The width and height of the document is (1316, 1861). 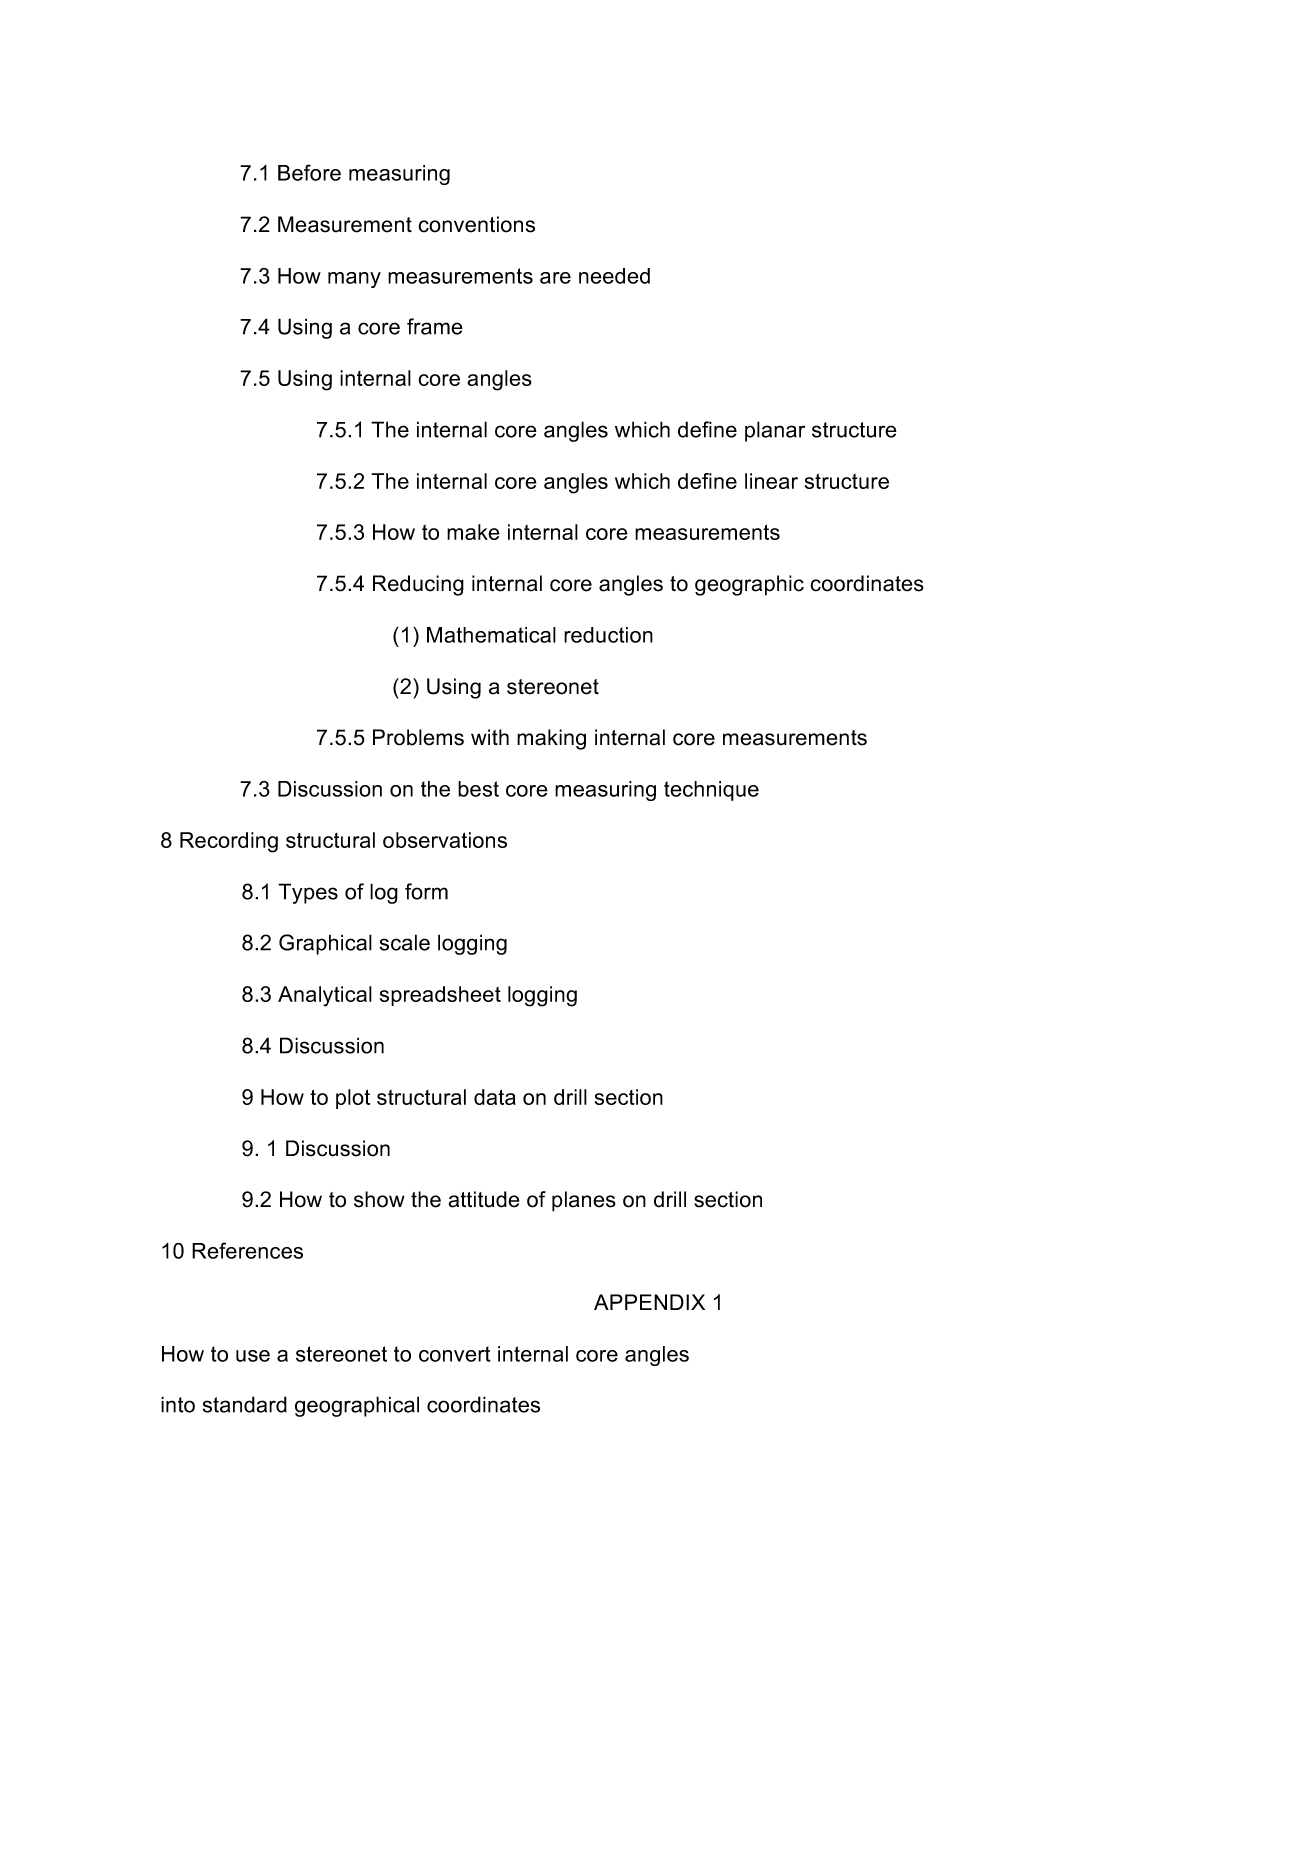 I want to click on Before, so click(x=309, y=172).
